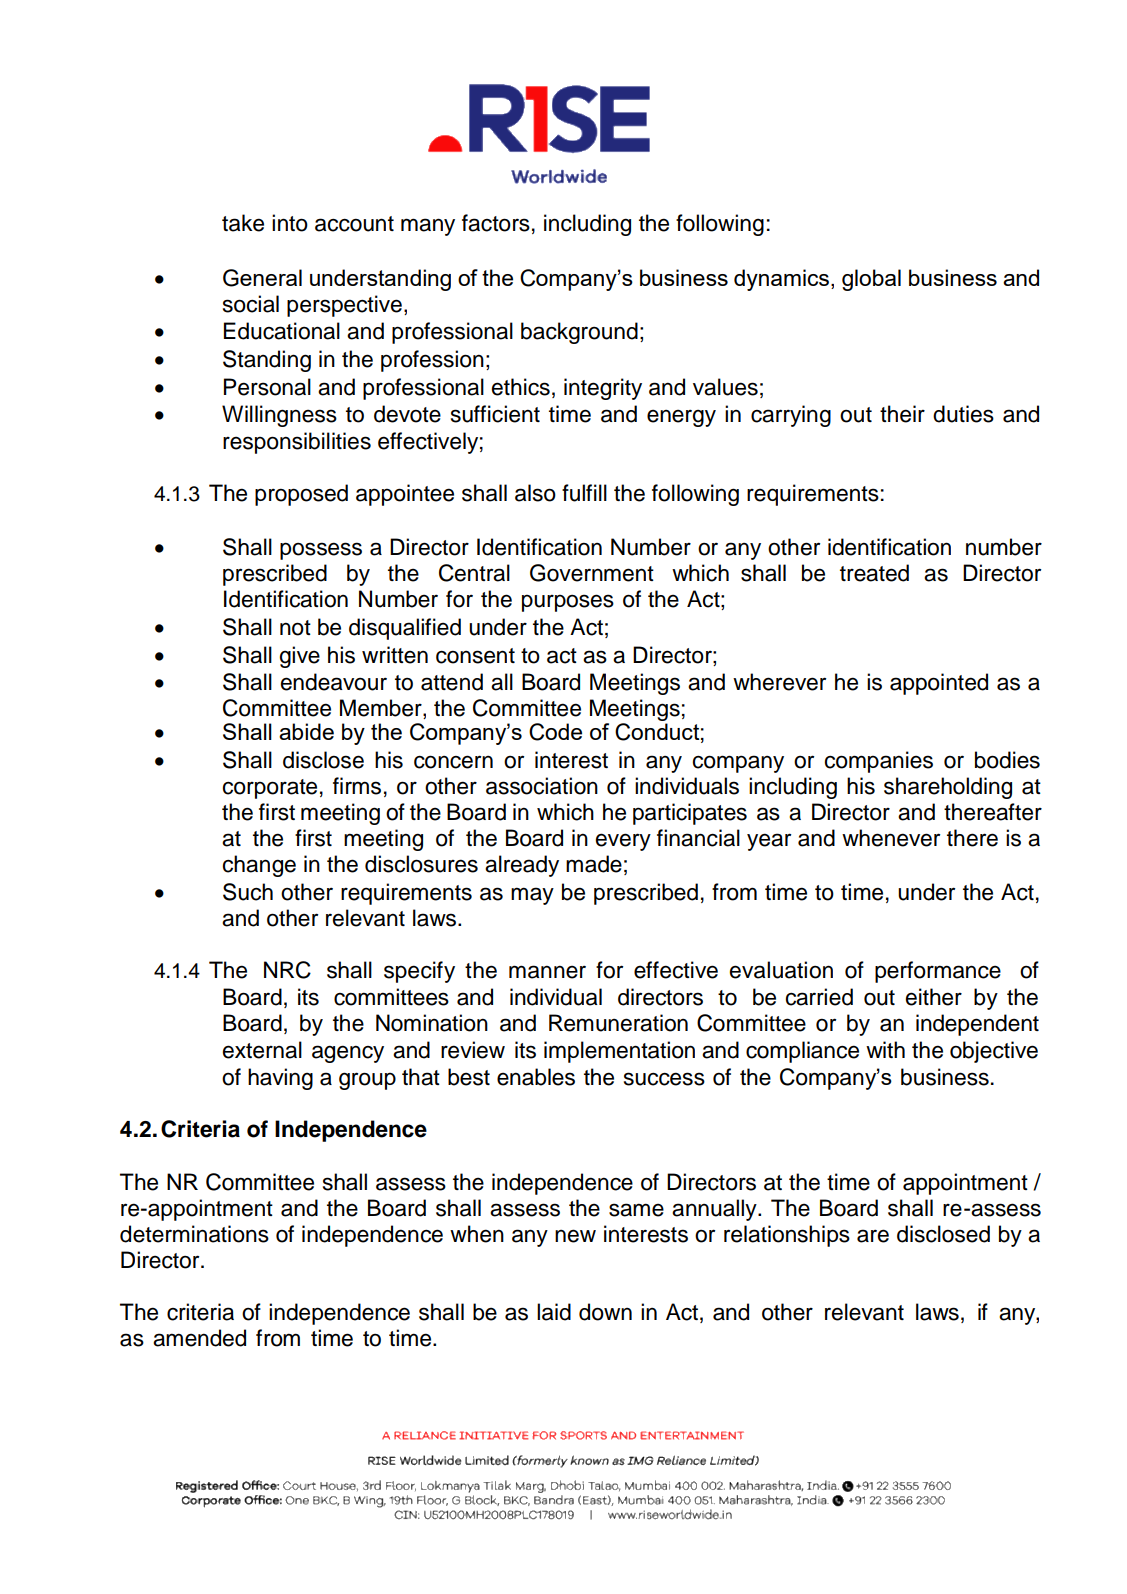 The width and height of the screenshot is (1127, 1594). What do you see at coordinates (199, 1338) in the screenshot?
I see `amended` at bounding box center [199, 1338].
